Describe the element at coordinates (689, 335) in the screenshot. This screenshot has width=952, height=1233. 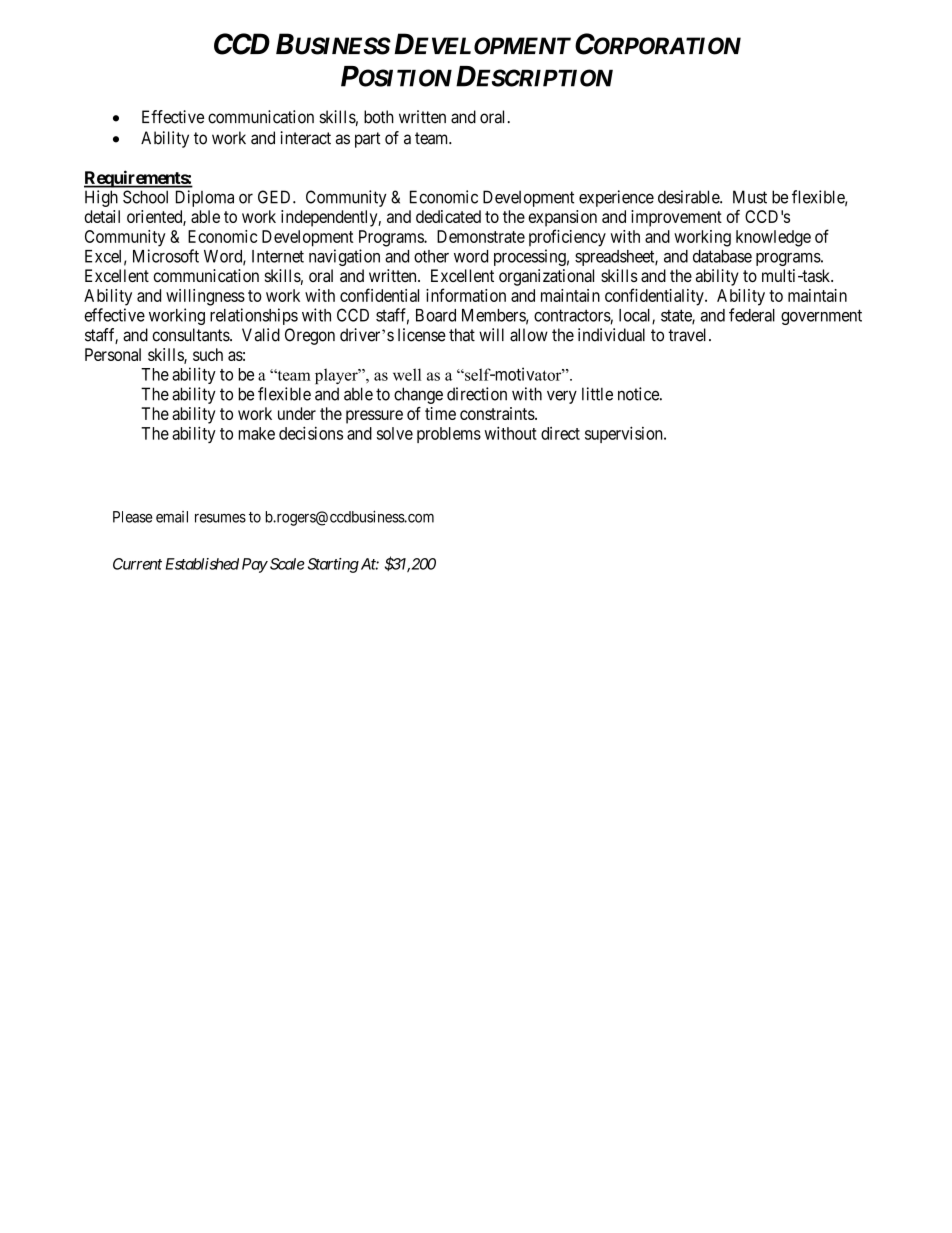
I see `travel` at that location.
